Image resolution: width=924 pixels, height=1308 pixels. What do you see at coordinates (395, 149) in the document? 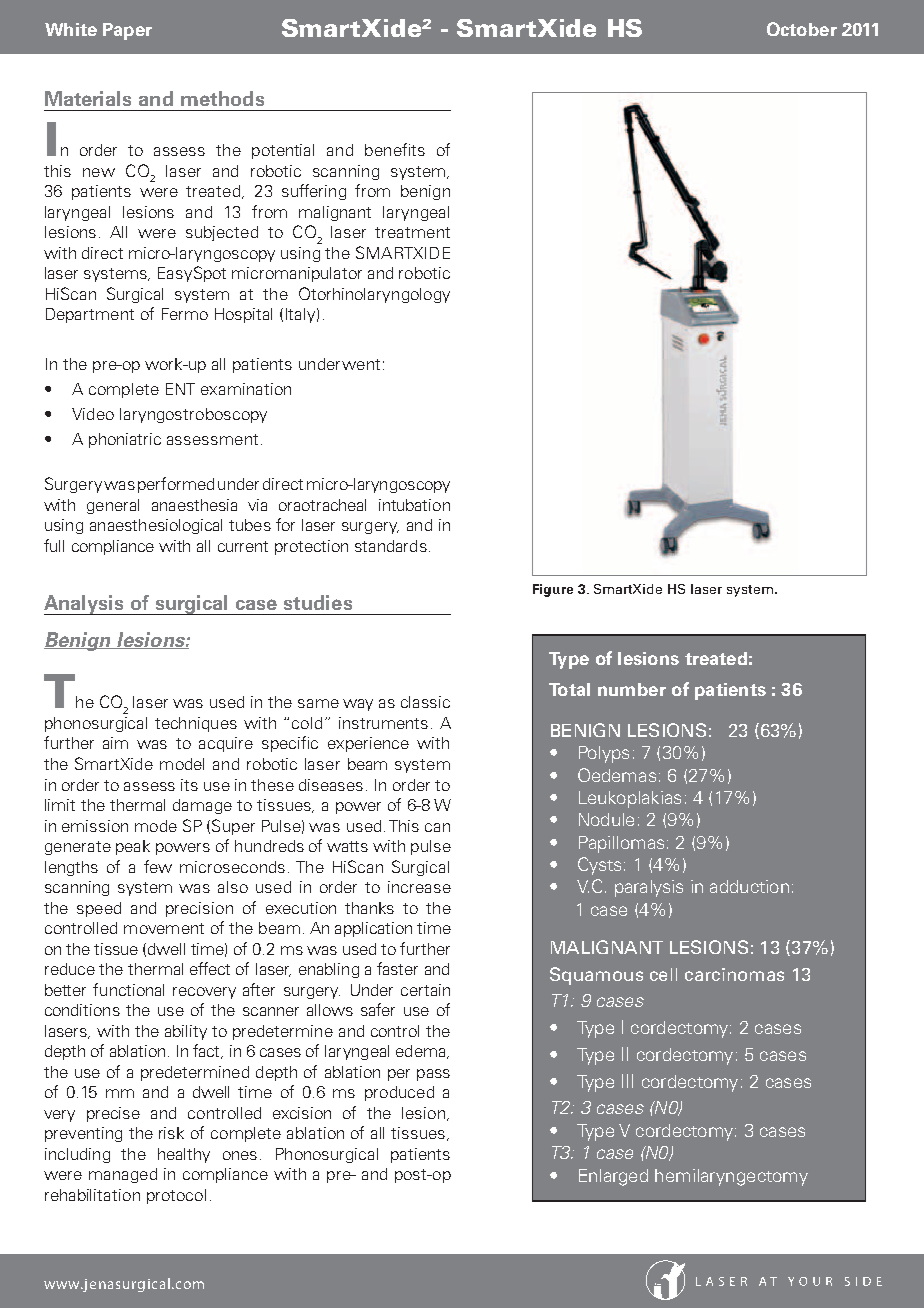
I see `benefits` at bounding box center [395, 149].
